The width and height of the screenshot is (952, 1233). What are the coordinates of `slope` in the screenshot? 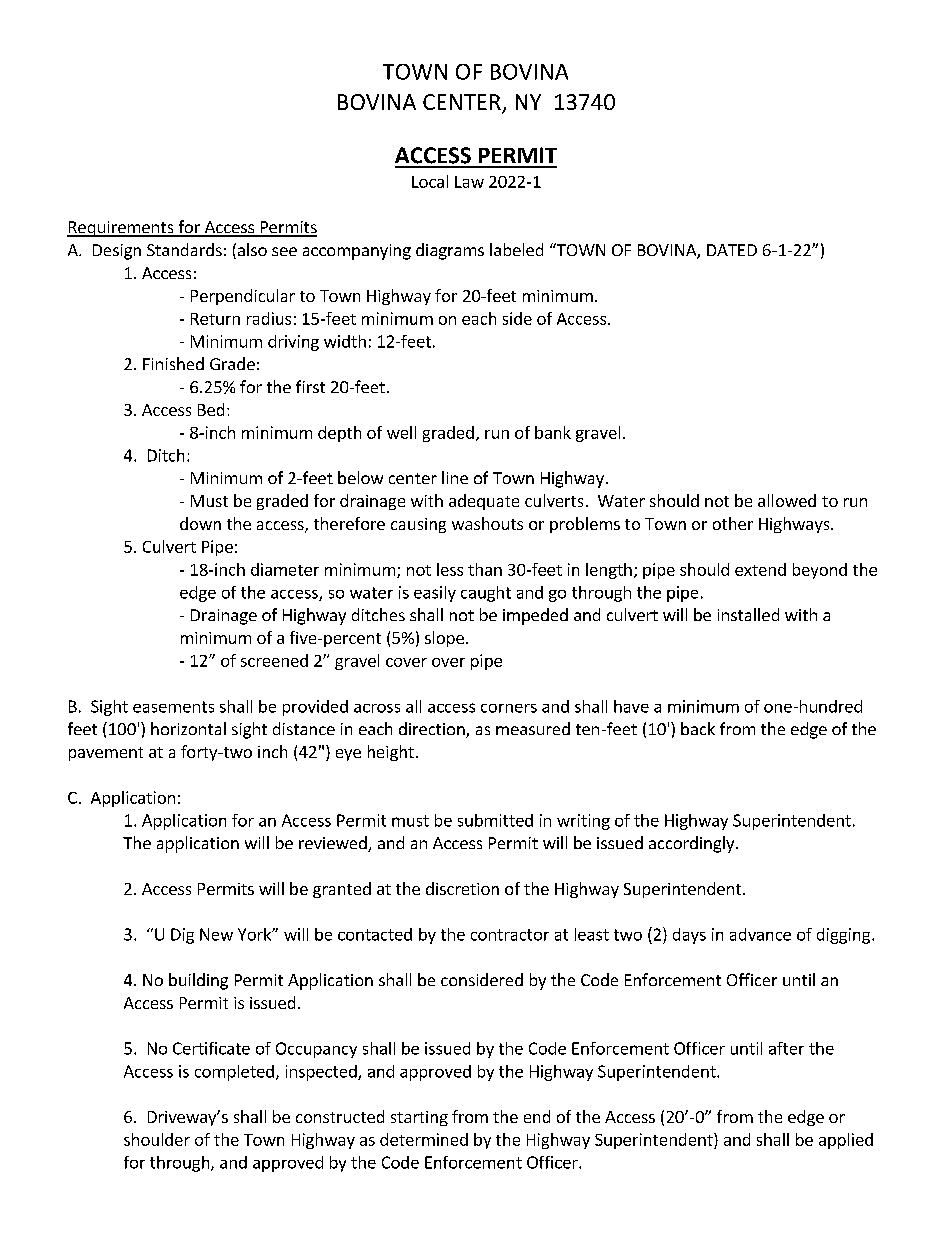 It's located at (444, 639).
